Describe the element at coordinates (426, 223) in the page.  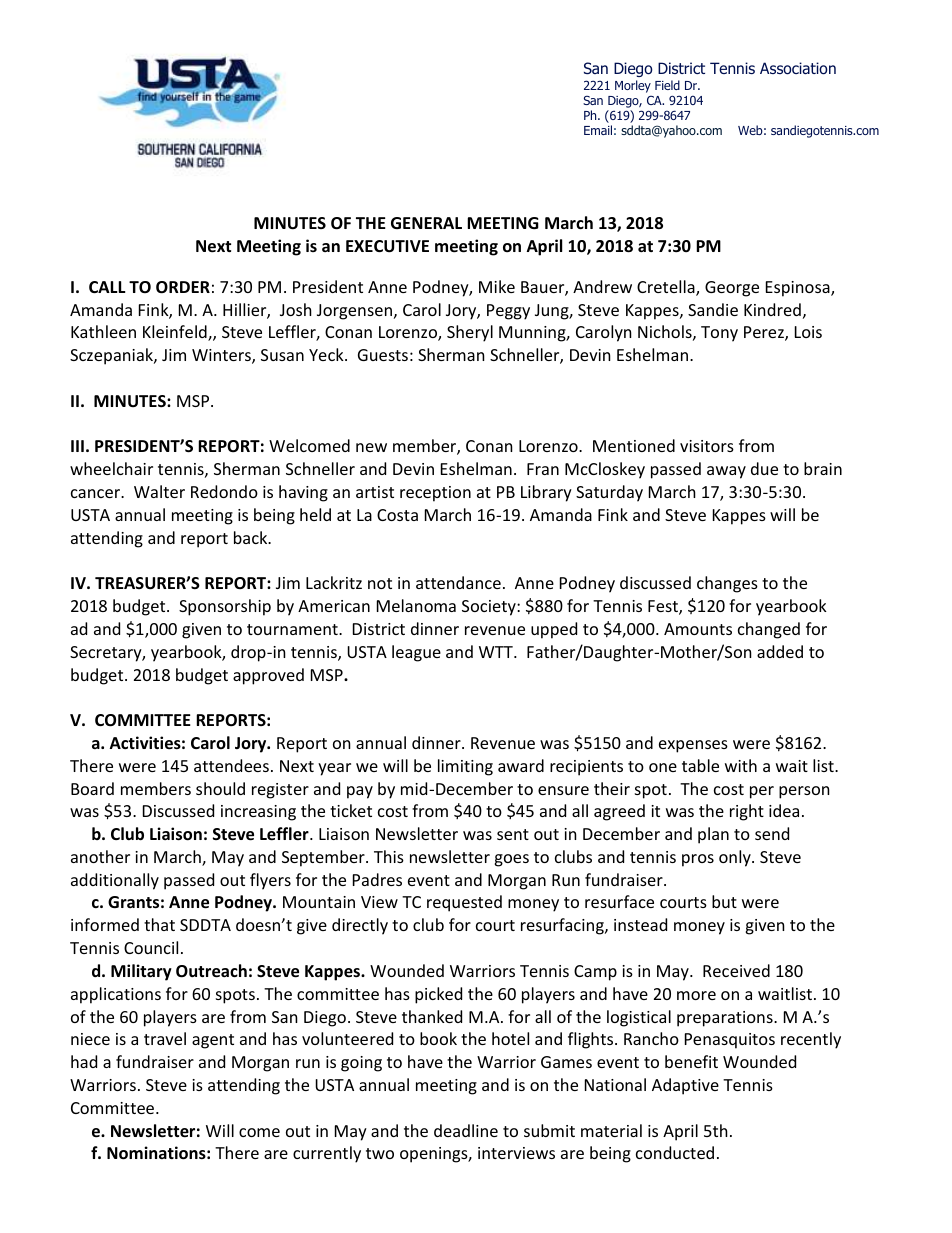
I see `GENERAL` at that location.
